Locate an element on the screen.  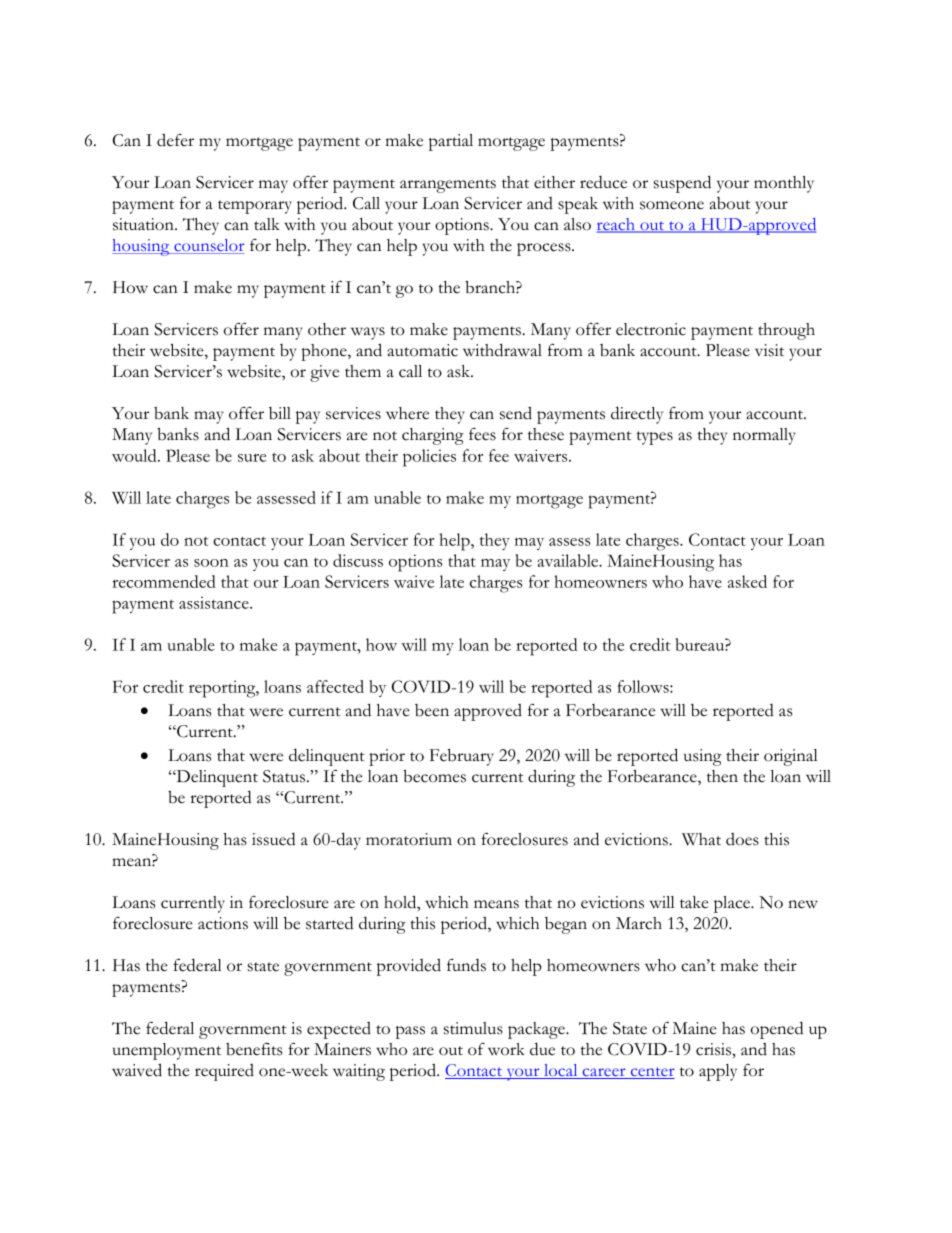
asked is located at coordinates (747, 581).
